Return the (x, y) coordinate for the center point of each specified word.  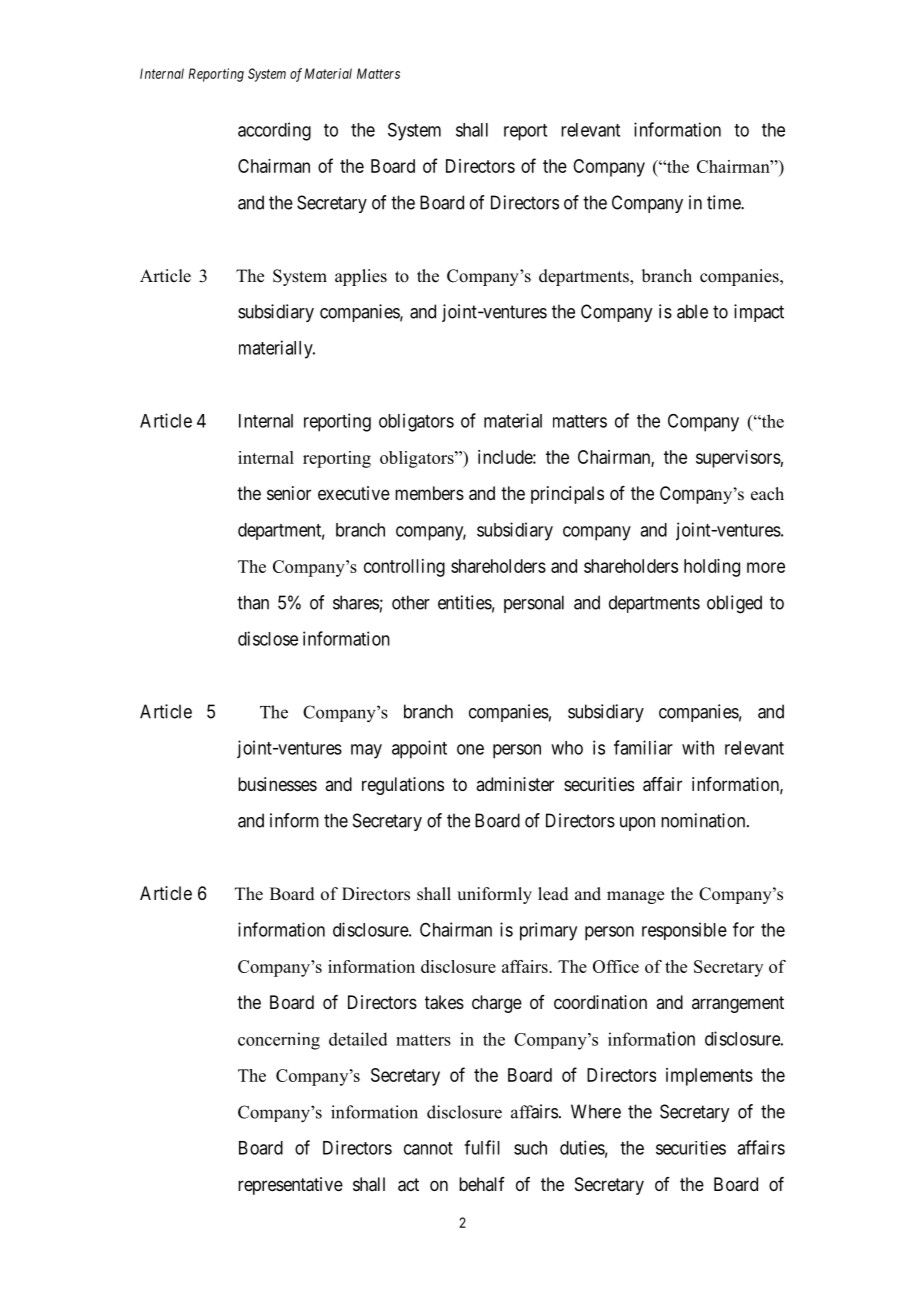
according (274, 131)
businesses (277, 784)
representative (290, 1186)
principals (567, 495)
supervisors (738, 459)
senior (289, 493)
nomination (704, 820)
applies (361, 277)
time (724, 202)
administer (515, 784)
